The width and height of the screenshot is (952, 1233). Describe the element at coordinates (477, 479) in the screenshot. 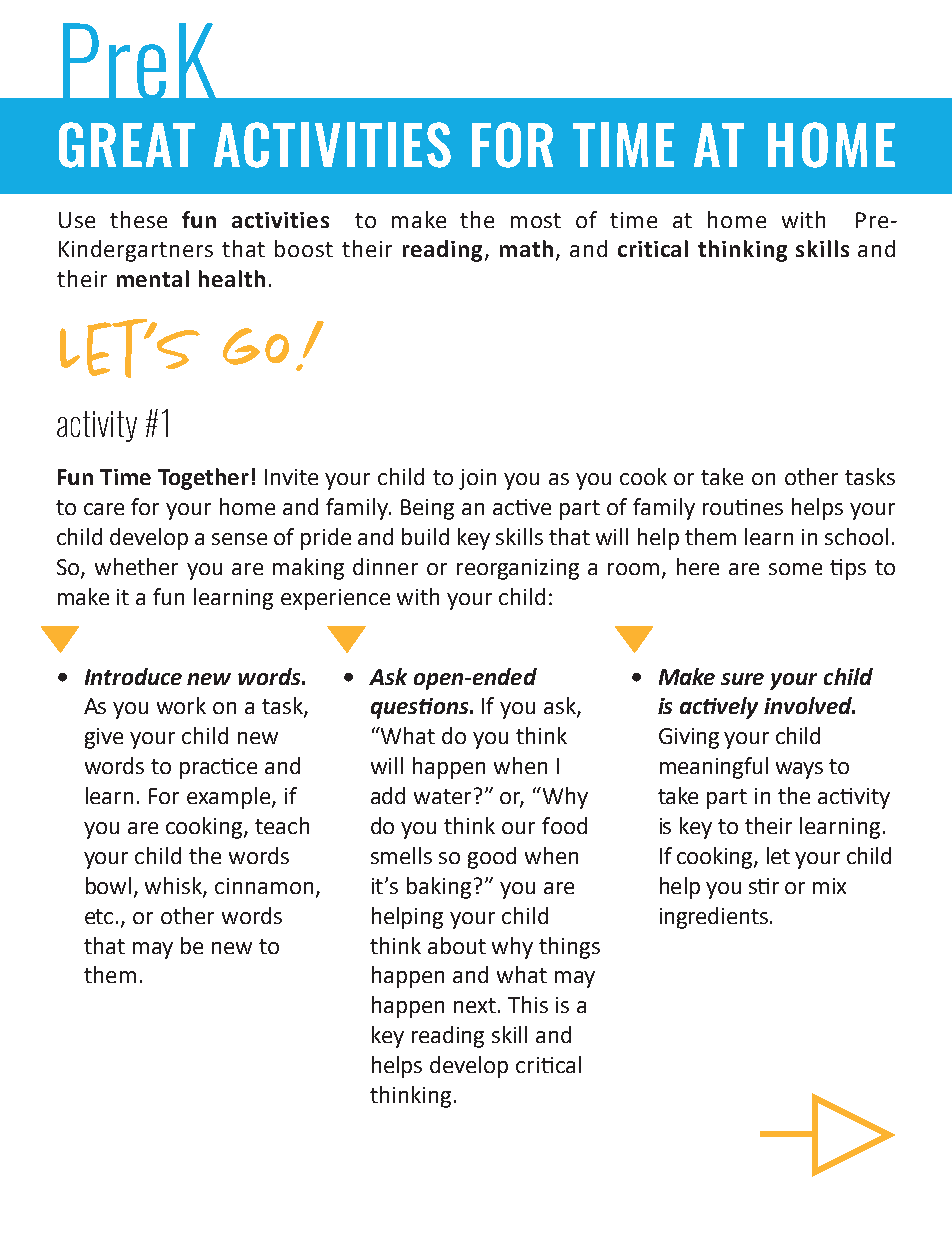

I see `join` at that location.
